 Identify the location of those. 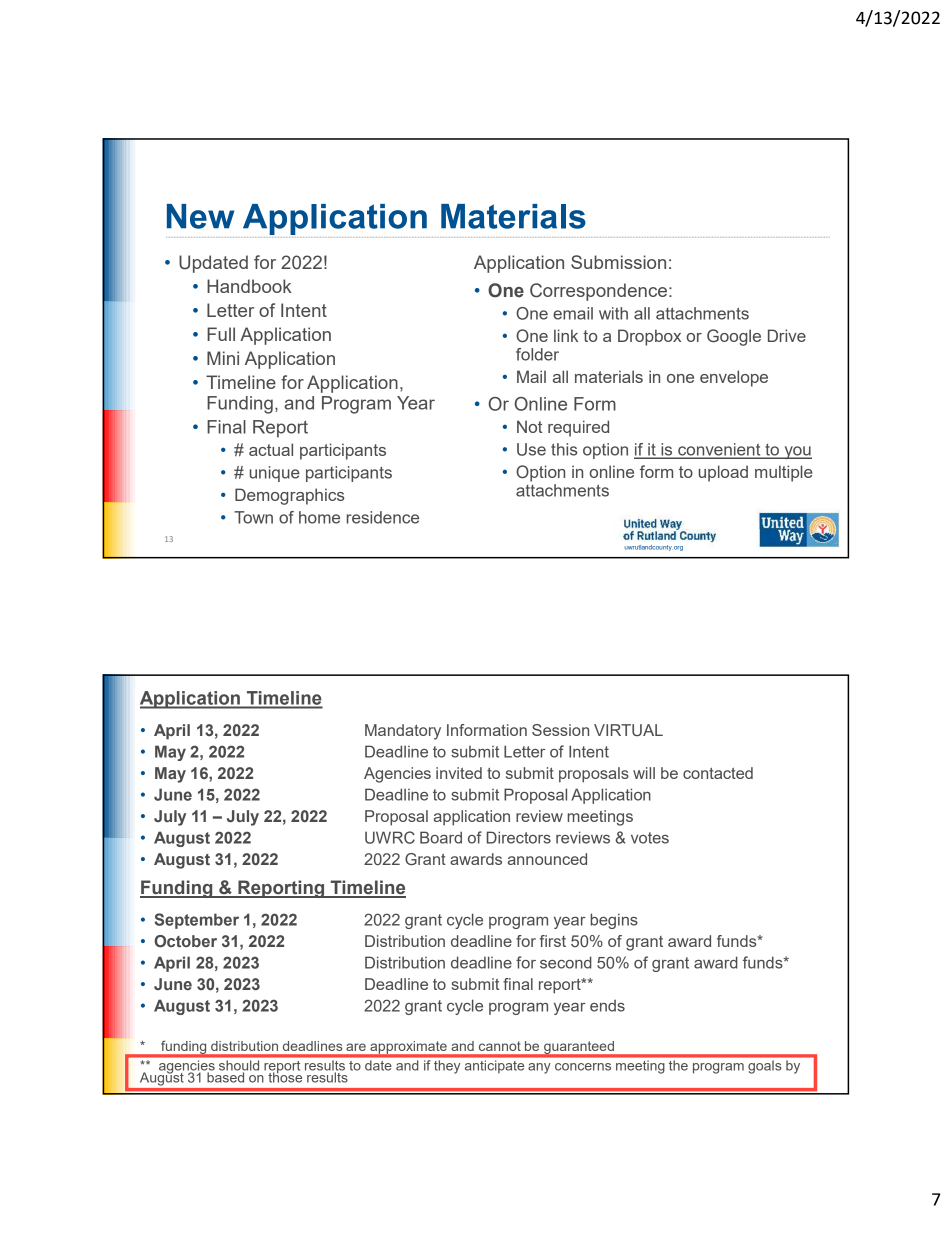
(285, 1076).
